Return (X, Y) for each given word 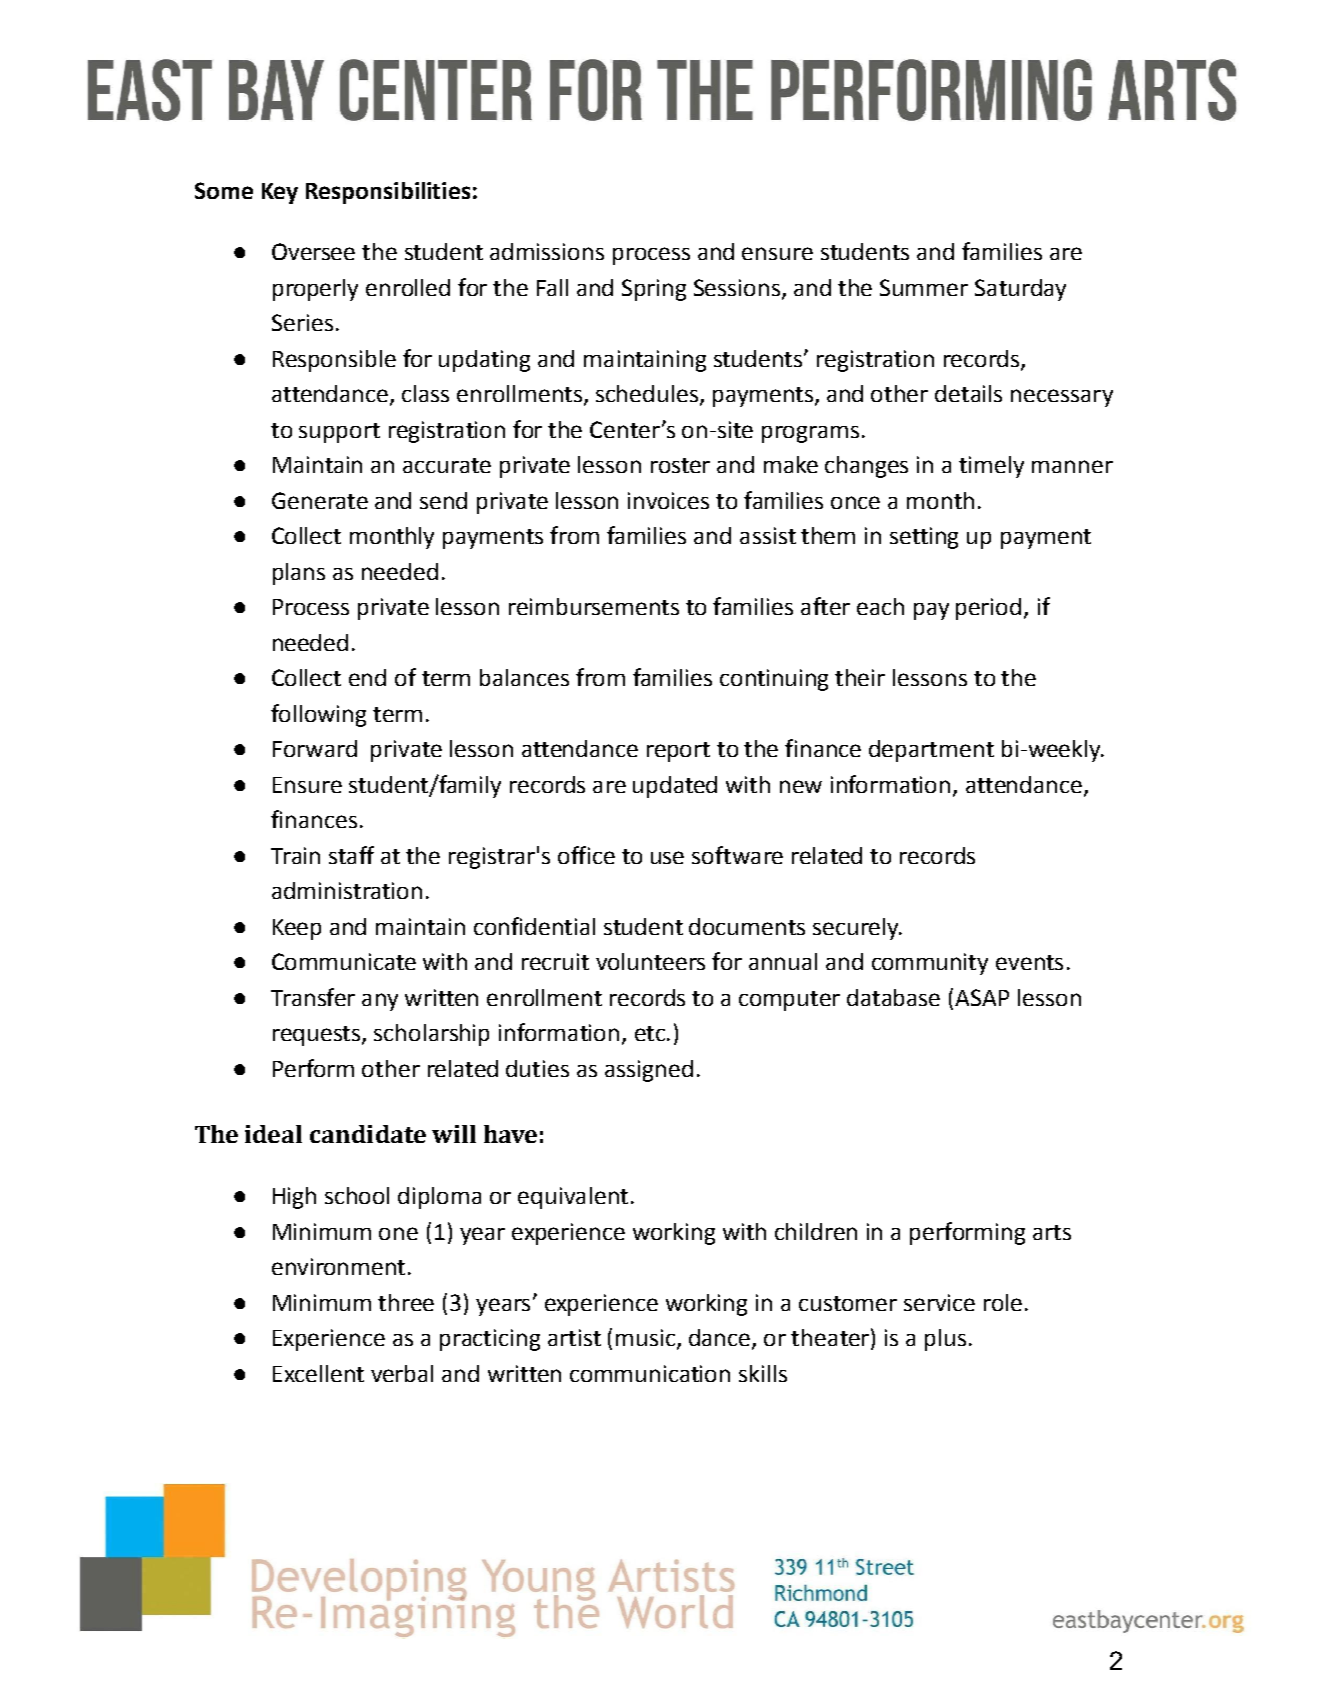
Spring (654, 290)
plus (945, 1340)
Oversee (313, 251)
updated (675, 787)
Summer (924, 287)
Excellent (318, 1373)
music (647, 1339)
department (931, 751)
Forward (315, 748)
